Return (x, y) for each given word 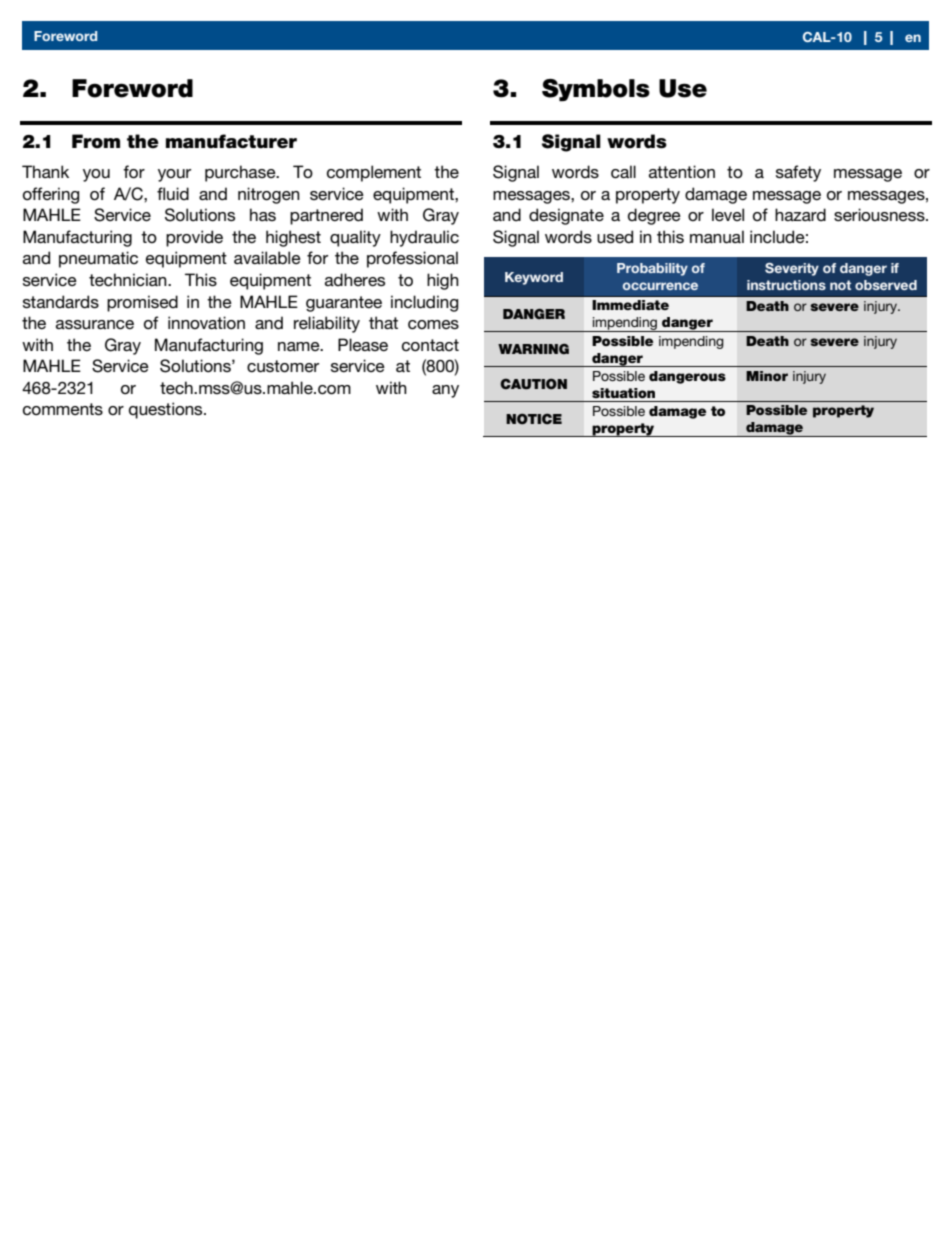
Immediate (630, 305)
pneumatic (98, 259)
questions (167, 410)
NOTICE (534, 419)
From (96, 141)
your (174, 175)
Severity (792, 269)
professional (412, 259)
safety (798, 173)
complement (374, 173)
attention (682, 171)
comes (433, 325)
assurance (95, 325)
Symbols (596, 90)
